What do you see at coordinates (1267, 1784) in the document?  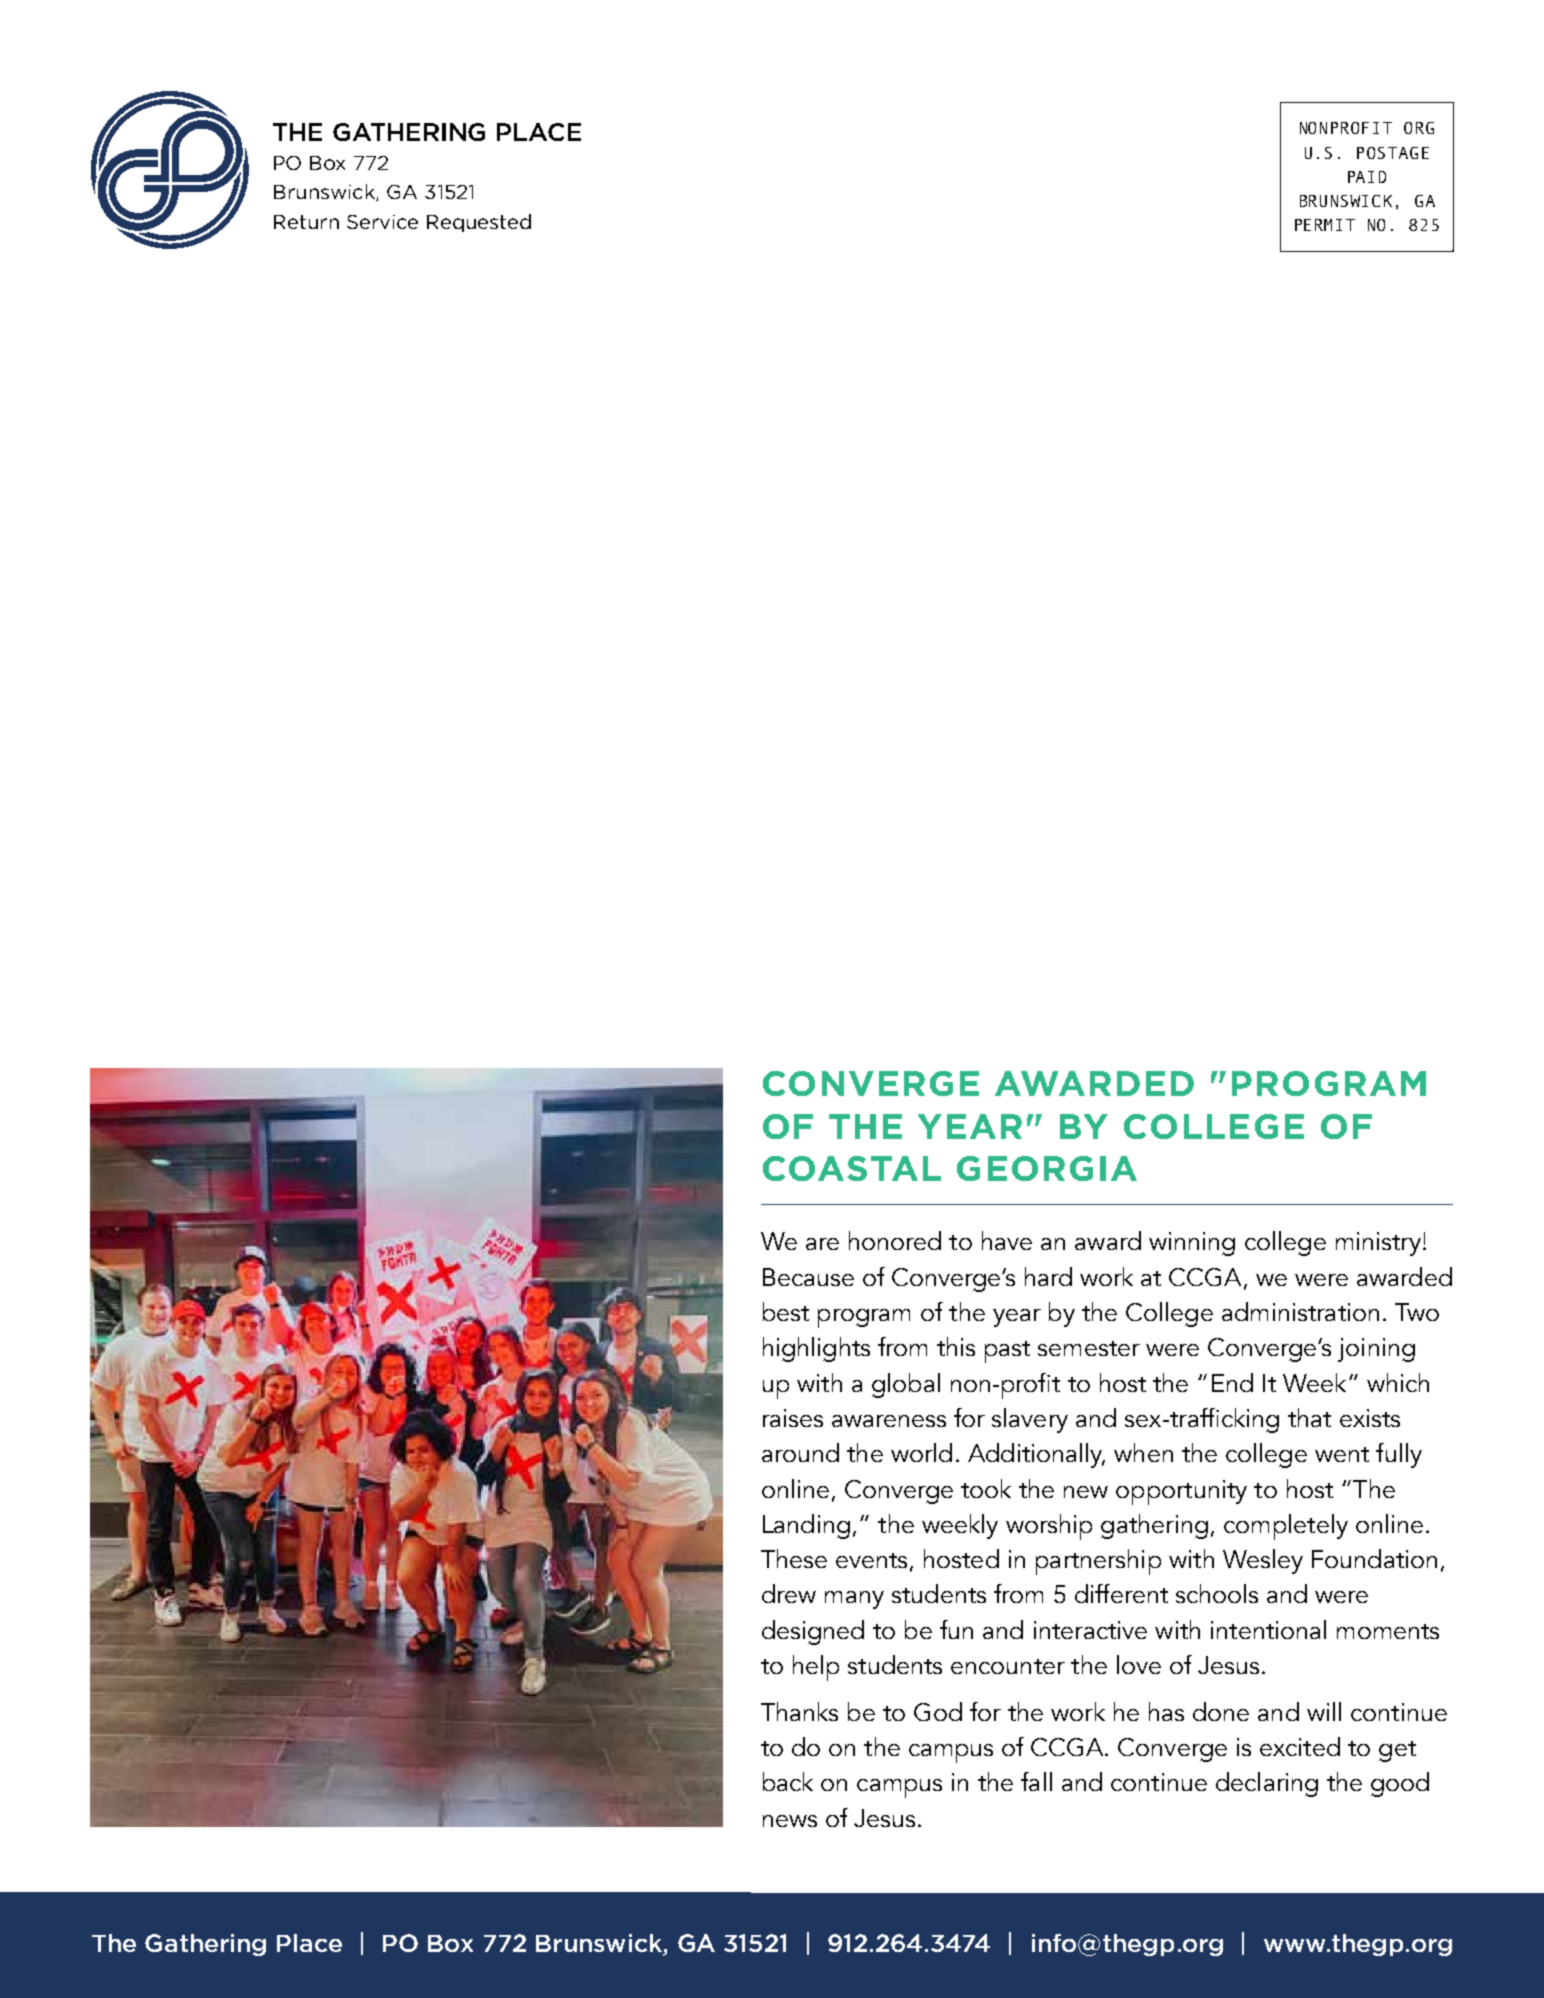 I see `declaring` at bounding box center [1267, 1784].
